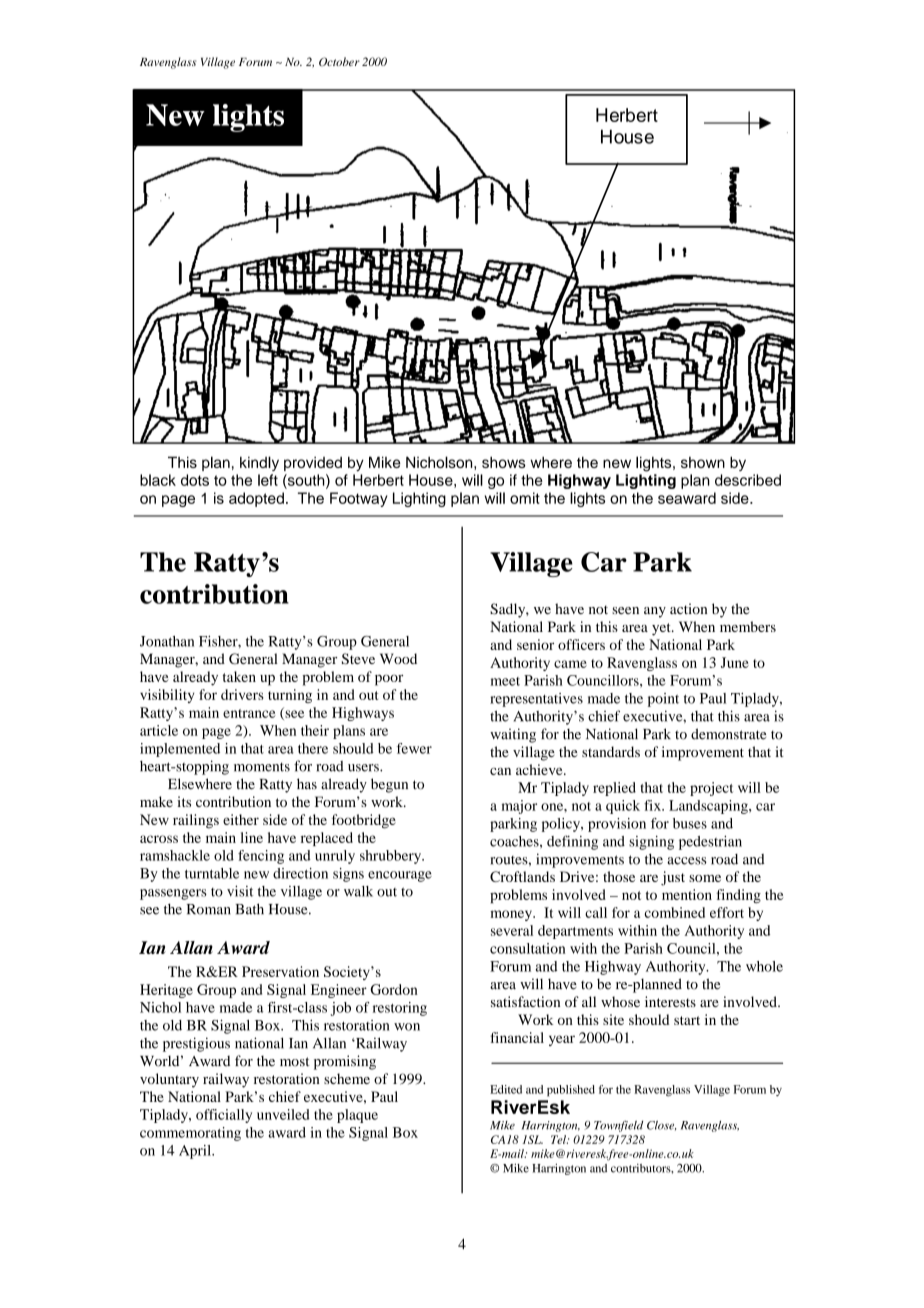 The height and width of the screenshot is (1308, 924). Describe the element at coordinates (504, 462) in the screenshot. I see `shows` at that location.
